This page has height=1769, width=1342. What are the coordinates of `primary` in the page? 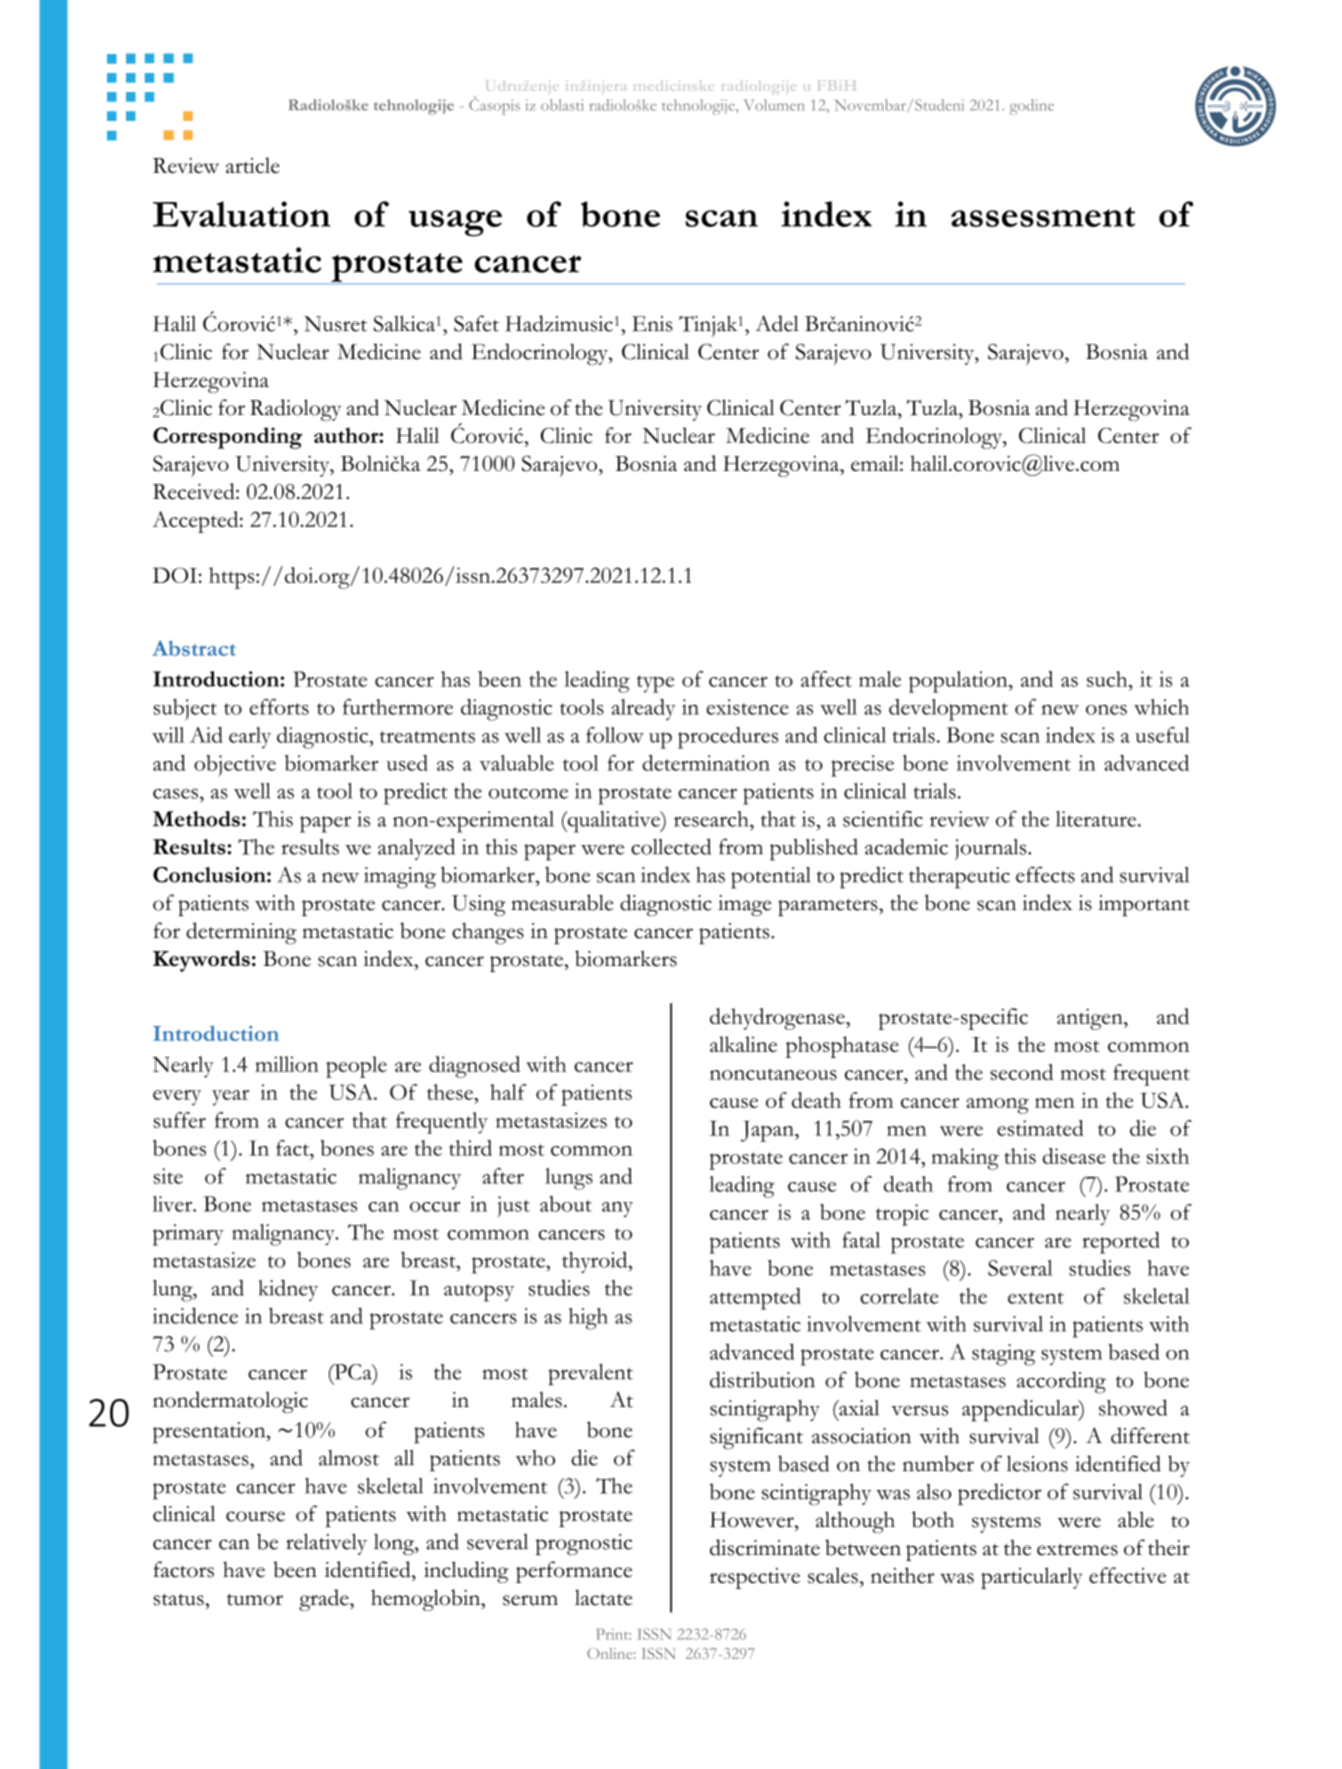 It's located at (188, 1235).
